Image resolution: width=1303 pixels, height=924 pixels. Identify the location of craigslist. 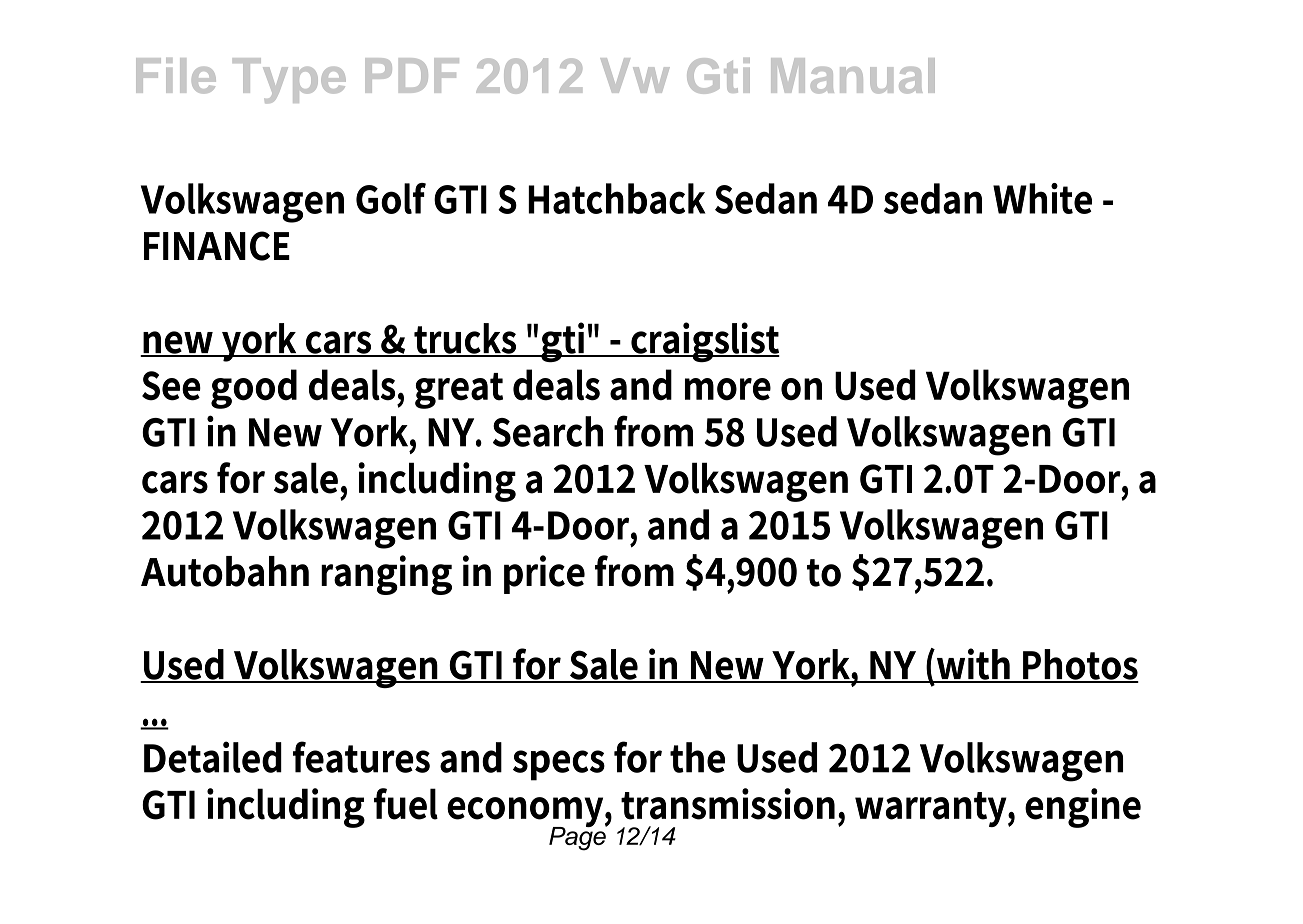
(704, 342).
